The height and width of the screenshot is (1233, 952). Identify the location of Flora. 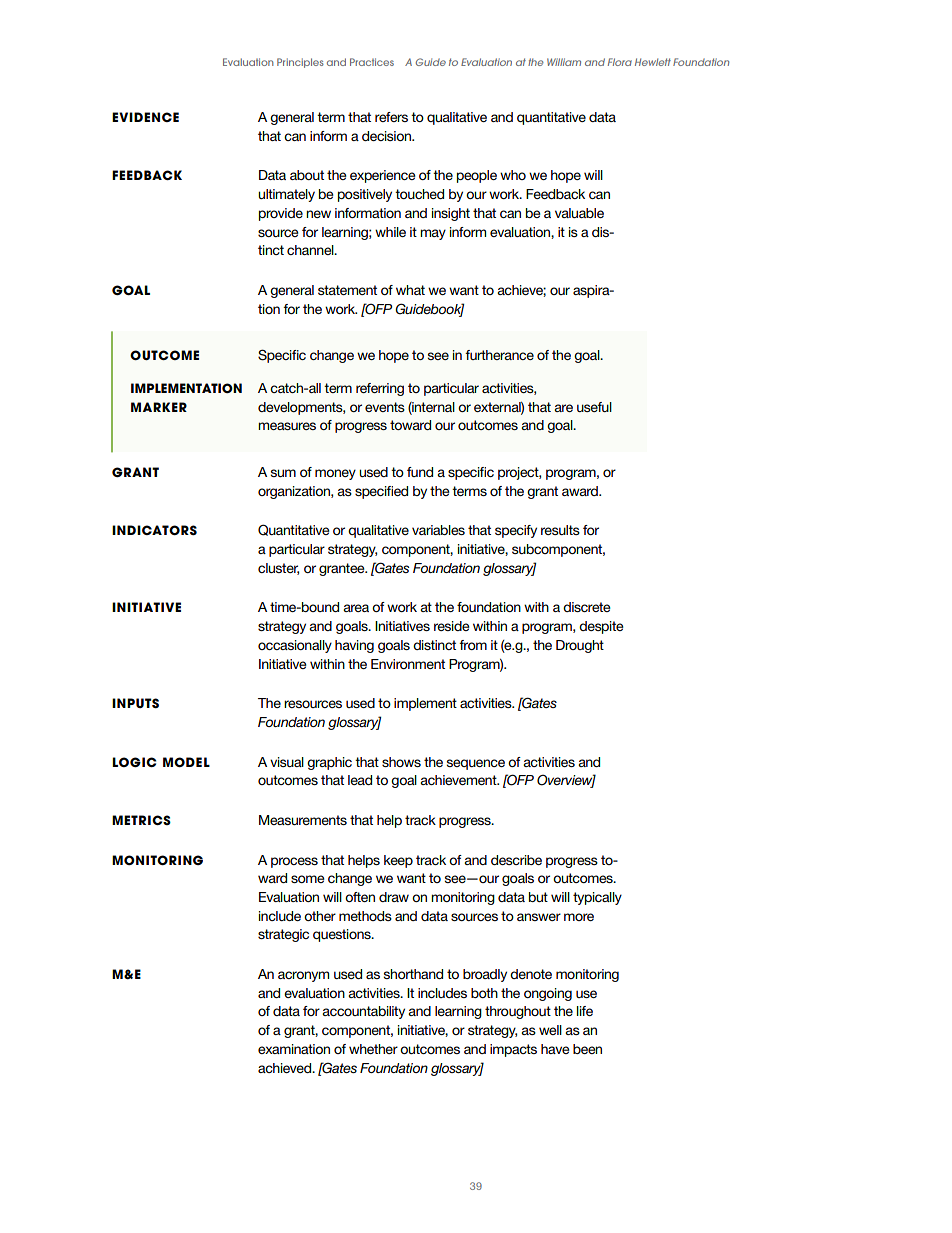
(620, 62).
